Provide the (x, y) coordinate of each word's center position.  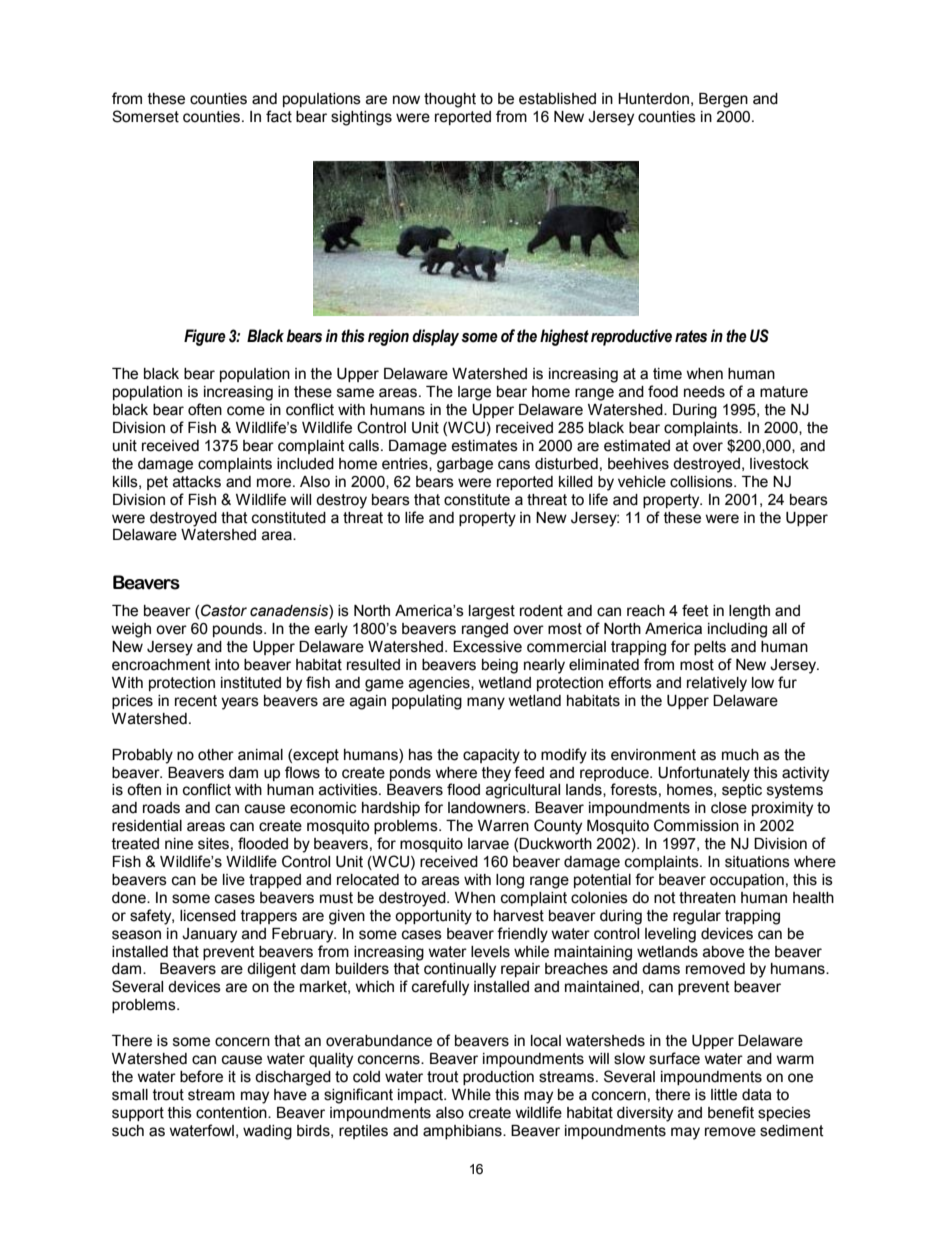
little (724, 1095)
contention (232, 1113)
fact (279, 116)
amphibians (463, 1132)
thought (450, 100)
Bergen (723, 100)
